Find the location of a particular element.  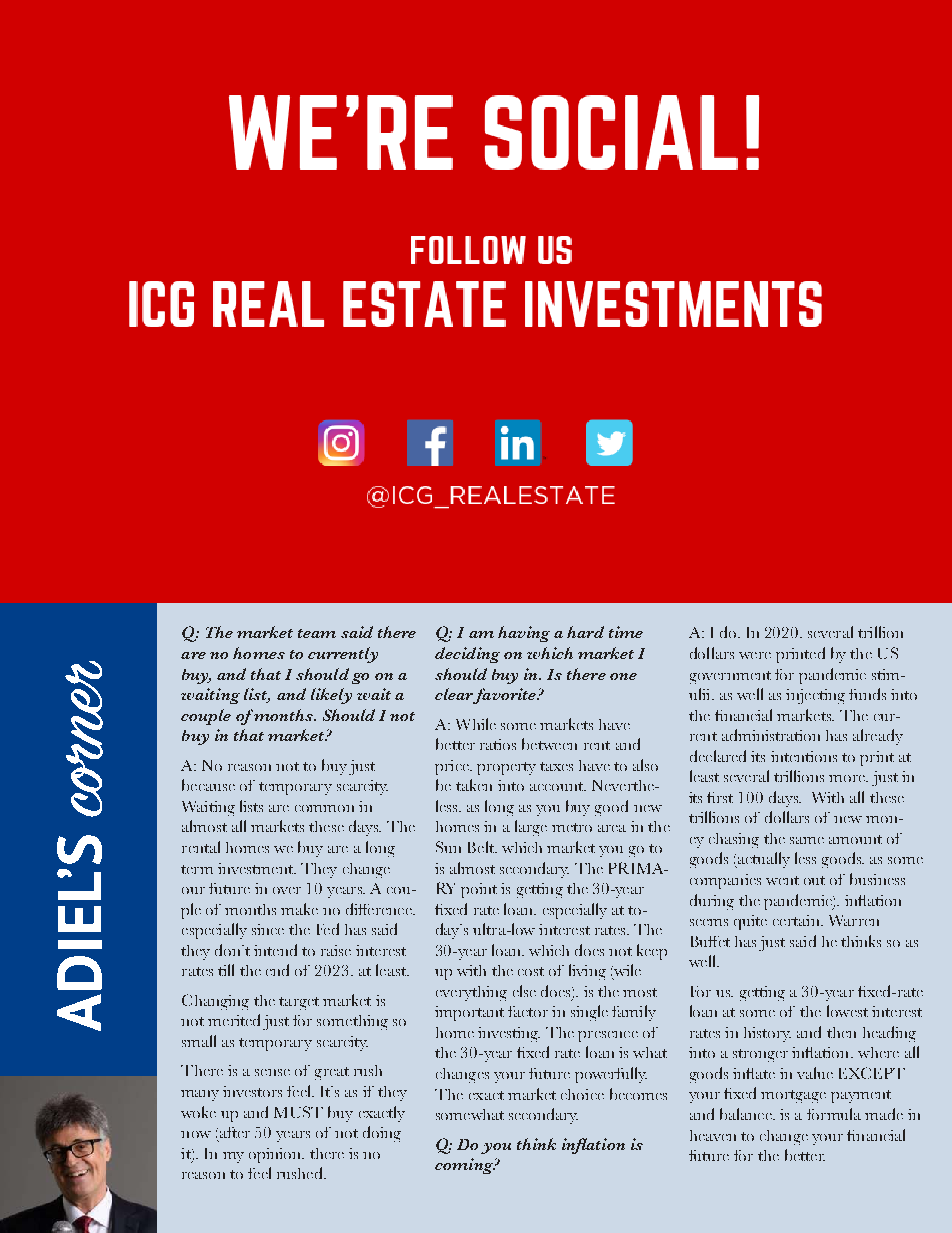

opinion is located at coordinates (276, 1155).
